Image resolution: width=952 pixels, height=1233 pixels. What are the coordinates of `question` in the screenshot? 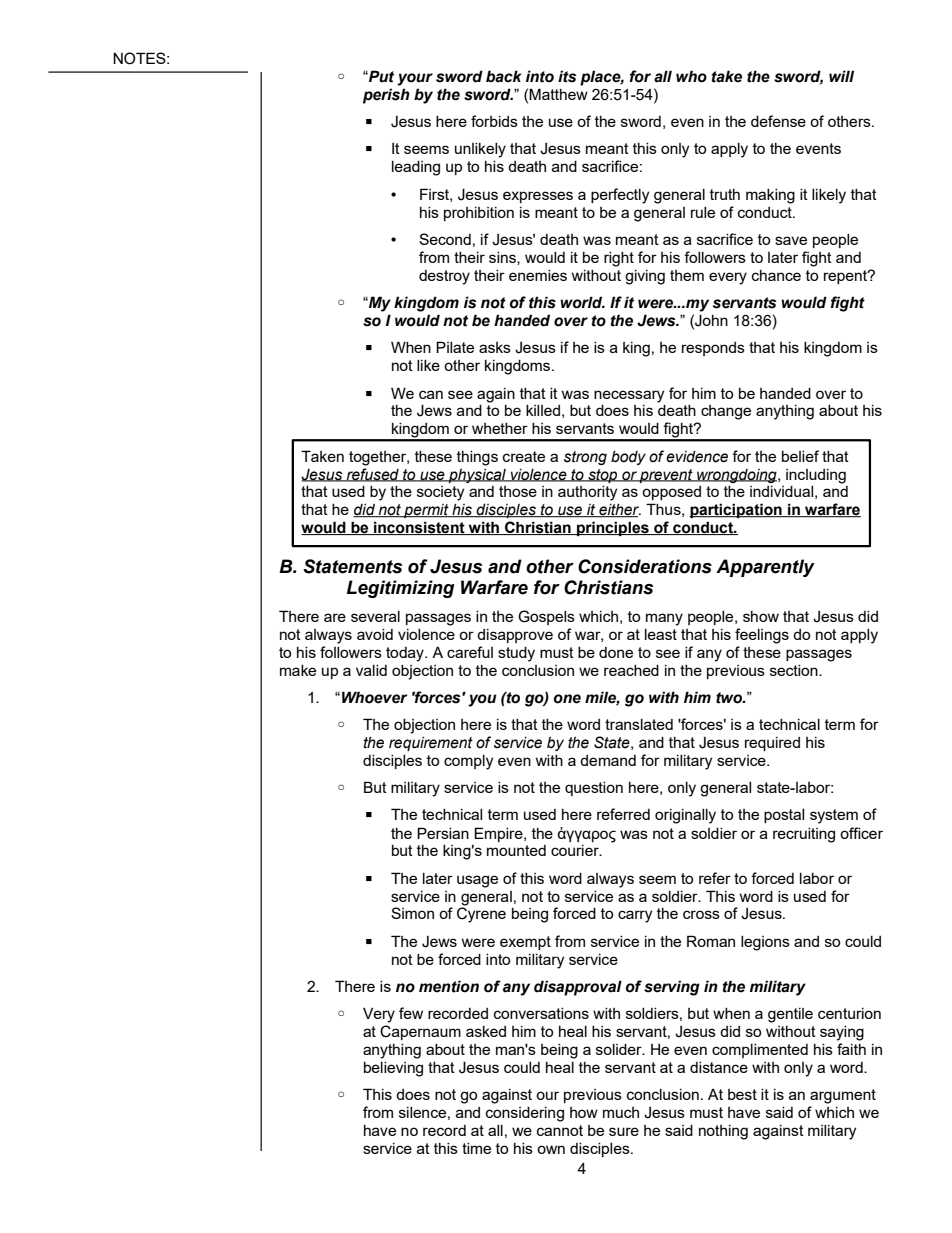 It's located at (594, 789).
